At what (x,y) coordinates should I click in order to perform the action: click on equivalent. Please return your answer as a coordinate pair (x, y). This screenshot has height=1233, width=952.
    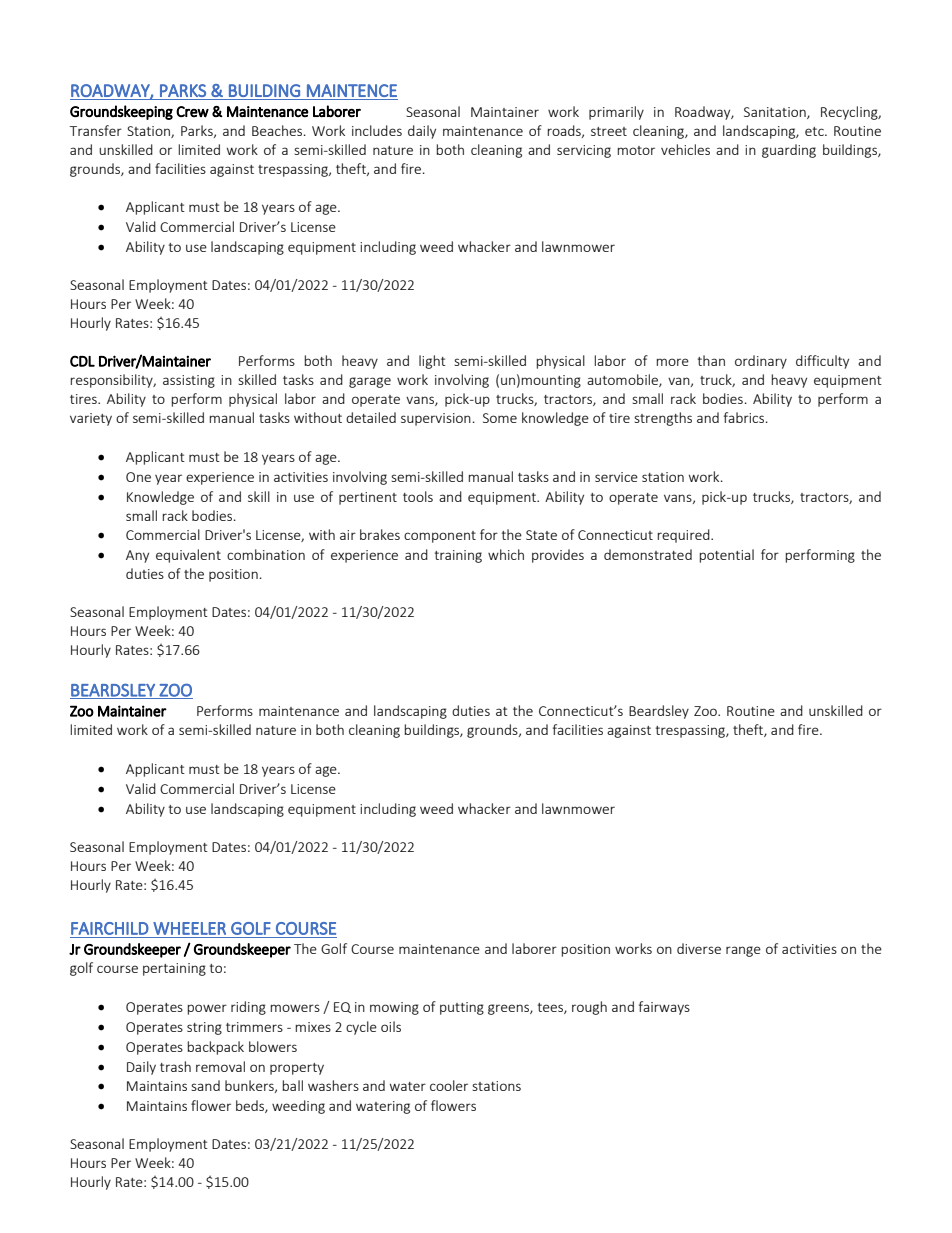
    Looking at the image, I should click on (188, 556).
